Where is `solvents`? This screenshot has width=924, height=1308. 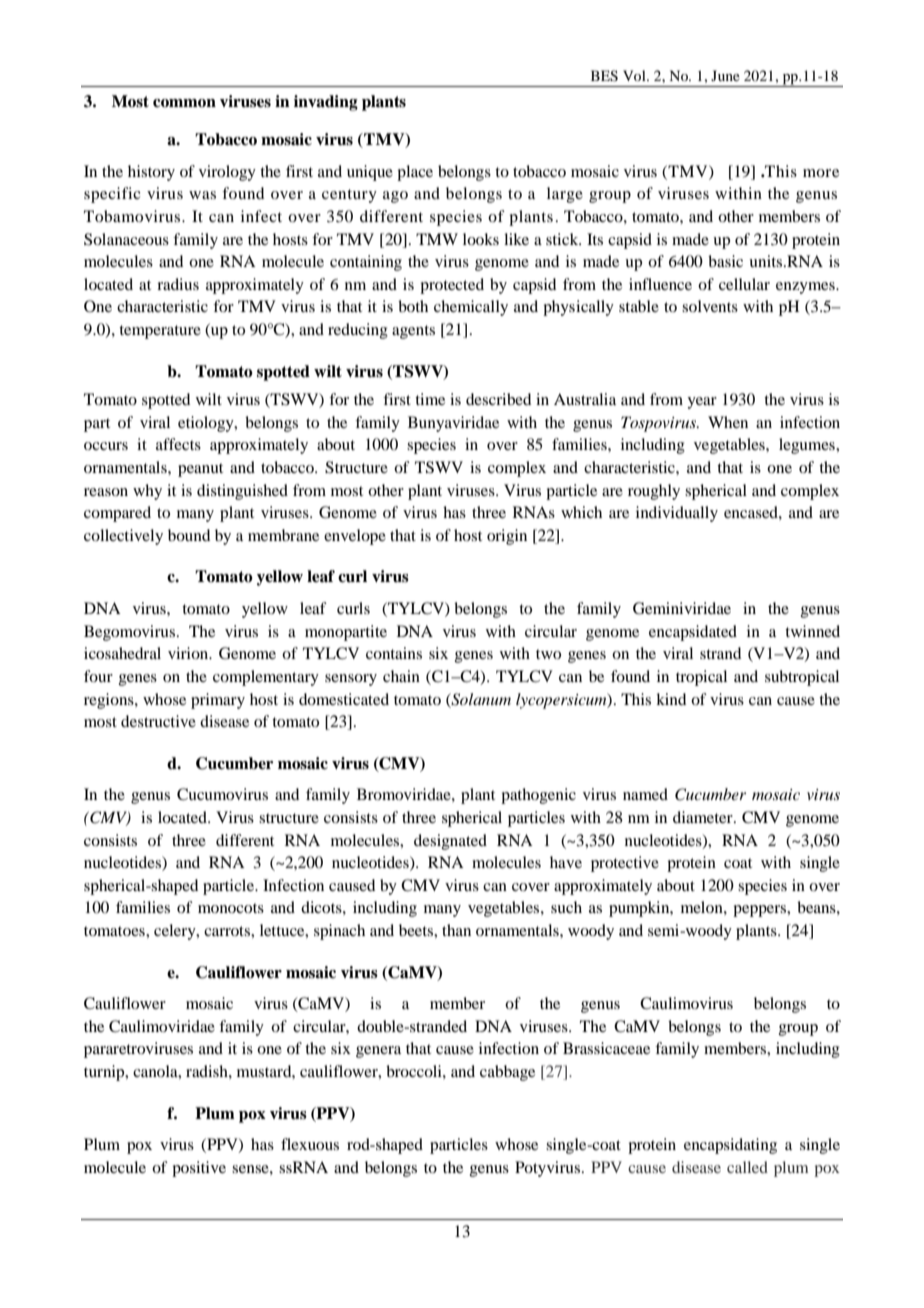
solvents is located at coordinates (710, 306).
